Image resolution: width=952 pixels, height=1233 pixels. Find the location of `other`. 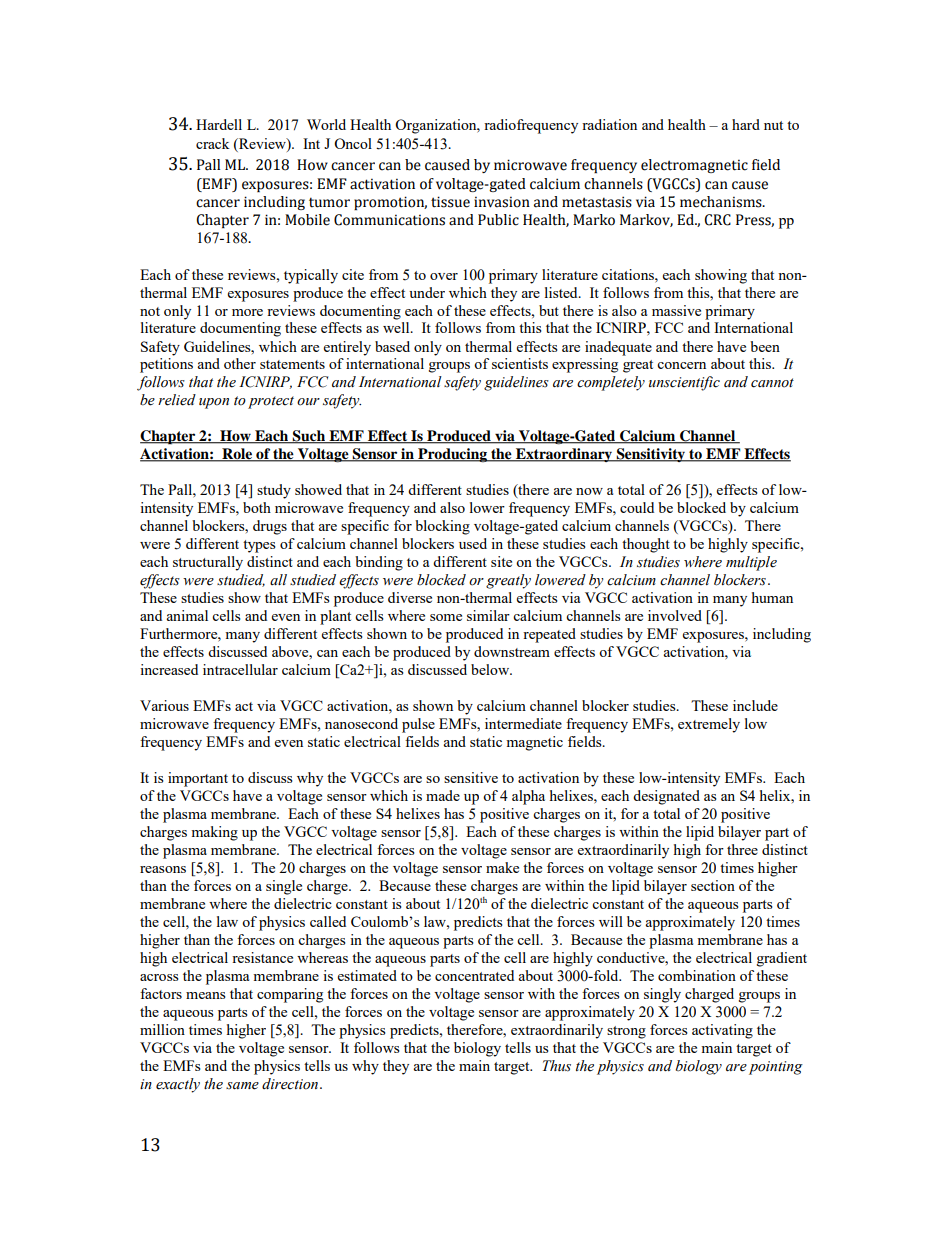

other is located at coordinates (240, 363).
